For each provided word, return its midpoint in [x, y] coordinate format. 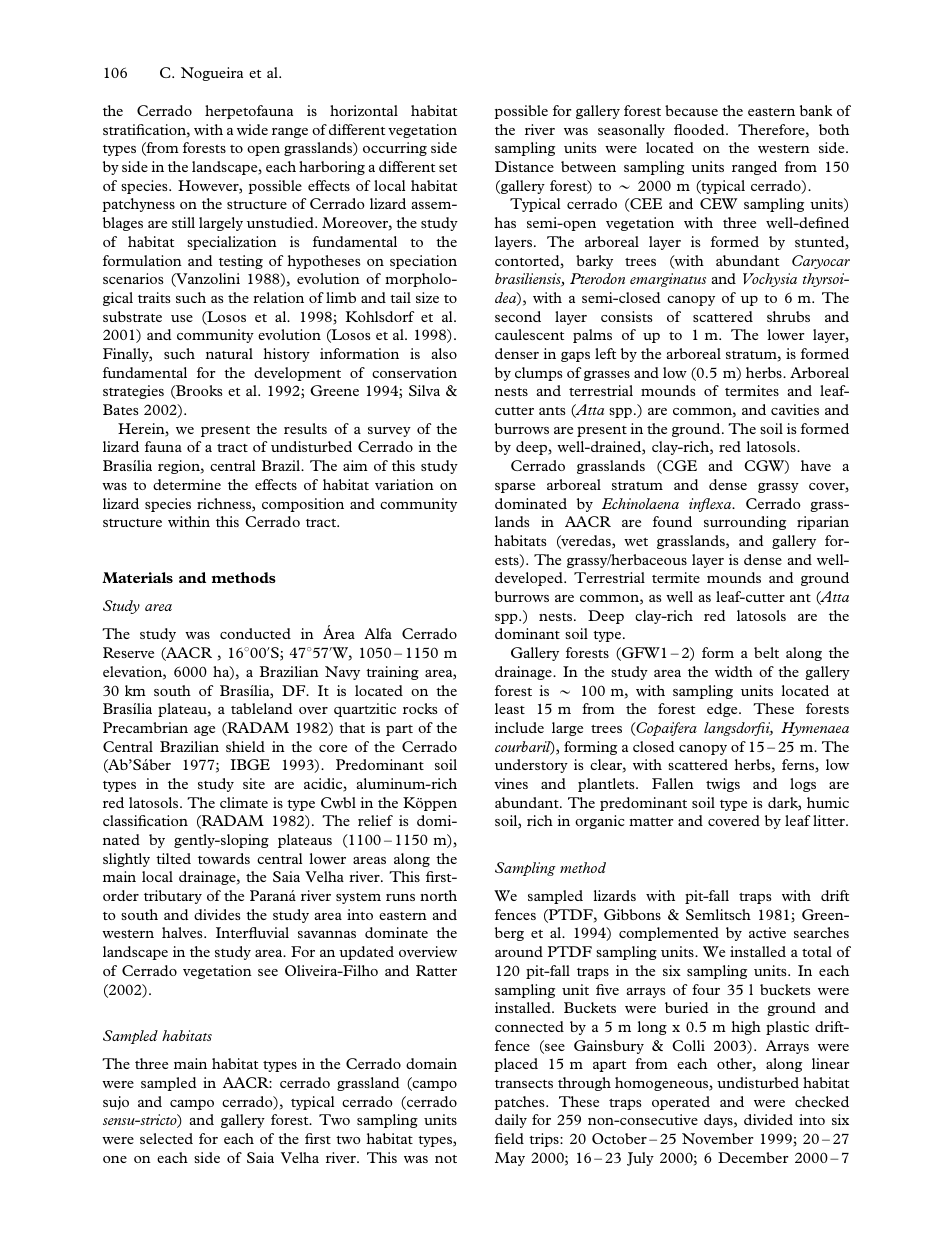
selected [166, 1138]
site [254, 783]
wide [252, 129]
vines [511, 783]
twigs [723, 785]
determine [187, 484]
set [448, 168]
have [816, 465]
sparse [515, 488]
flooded [700, 129]
